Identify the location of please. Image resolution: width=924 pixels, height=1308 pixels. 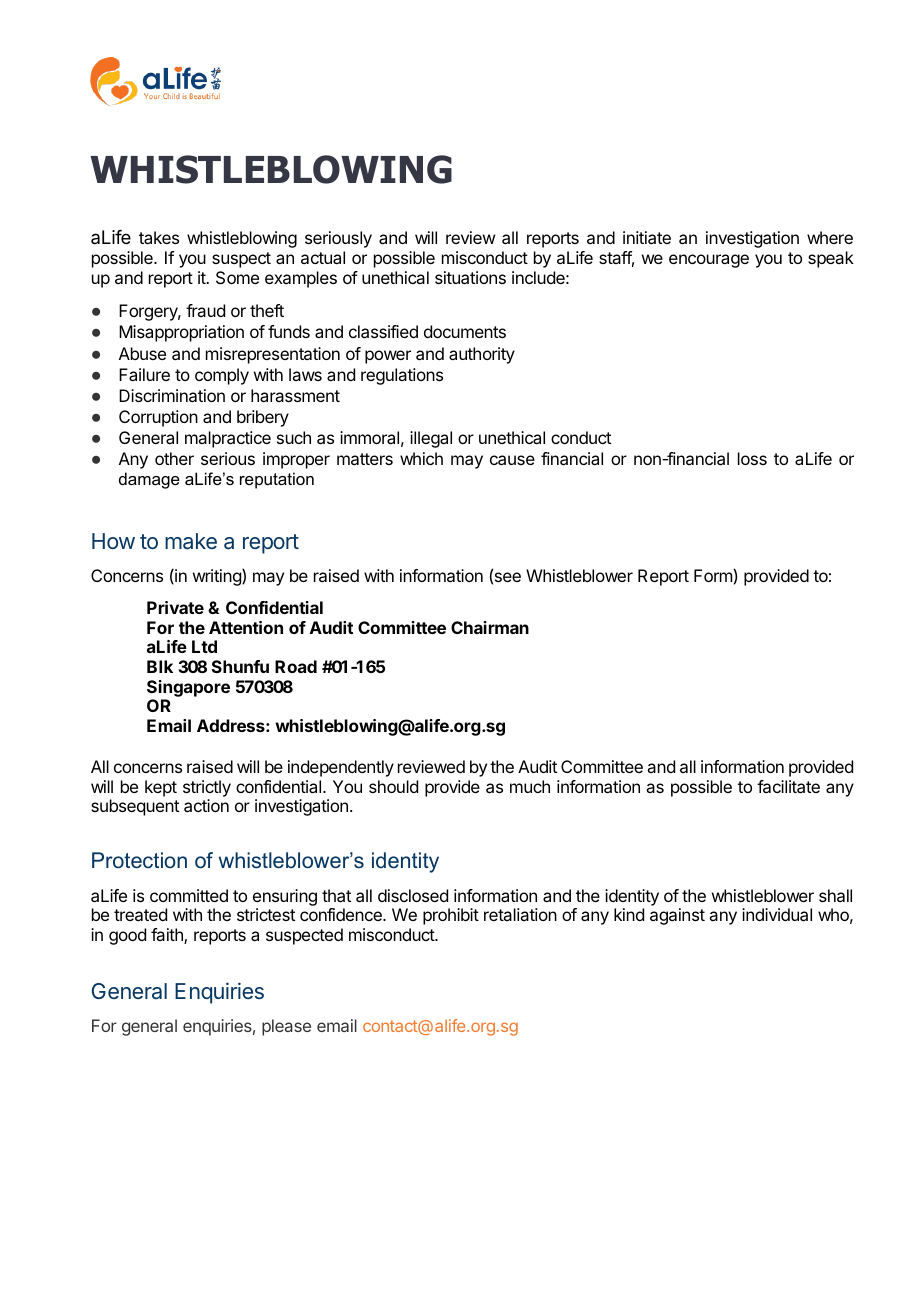
(286, 1027).
